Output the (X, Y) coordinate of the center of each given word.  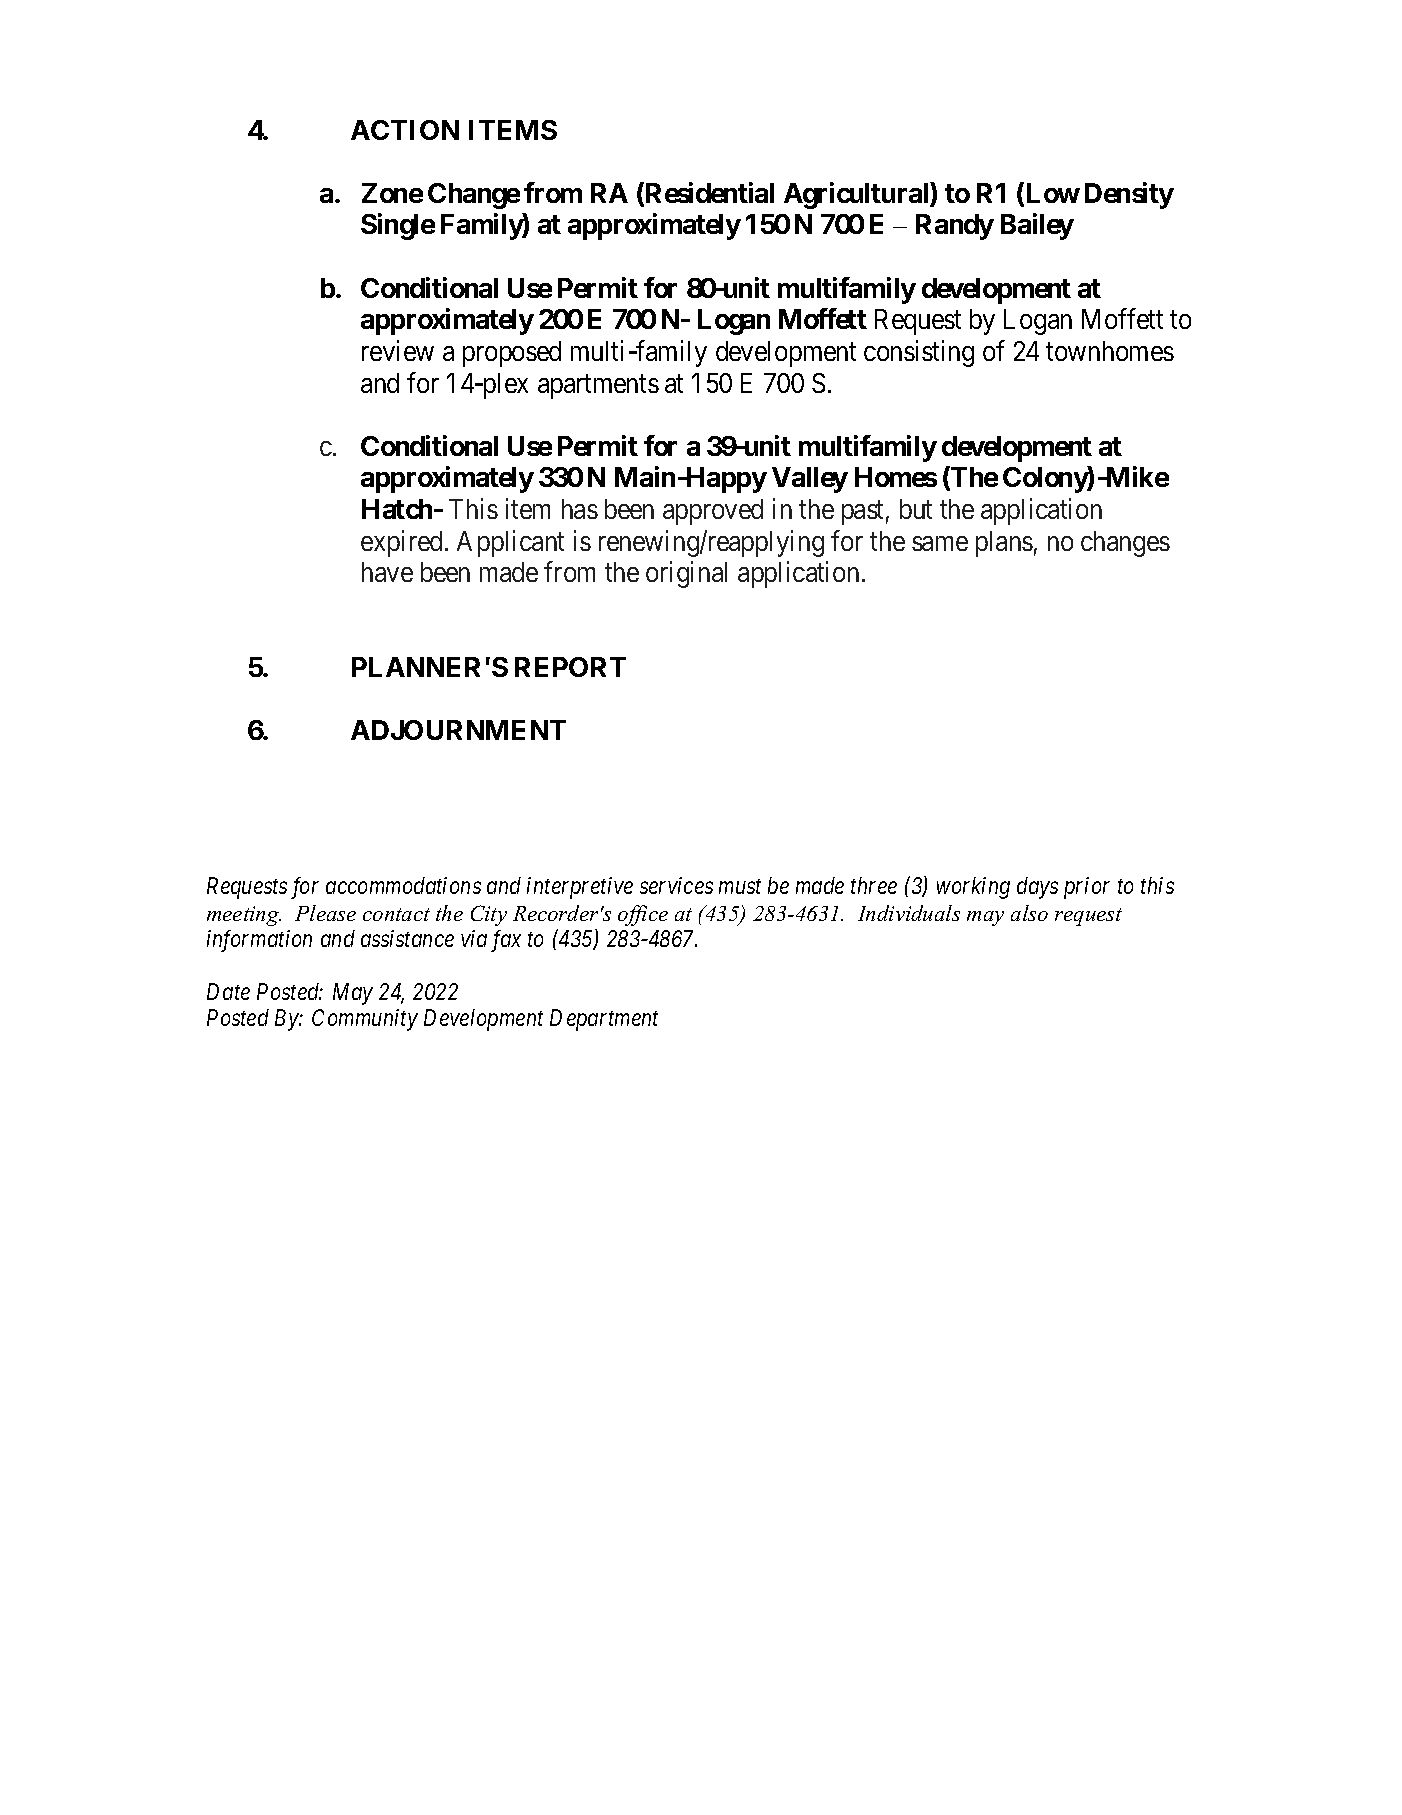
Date (228, 991)
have (387, 572)
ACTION (405, 130)
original (686, 575)
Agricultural (857, 195)
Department (604, 1020)
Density (1129, 195)
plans (1004, 544)
